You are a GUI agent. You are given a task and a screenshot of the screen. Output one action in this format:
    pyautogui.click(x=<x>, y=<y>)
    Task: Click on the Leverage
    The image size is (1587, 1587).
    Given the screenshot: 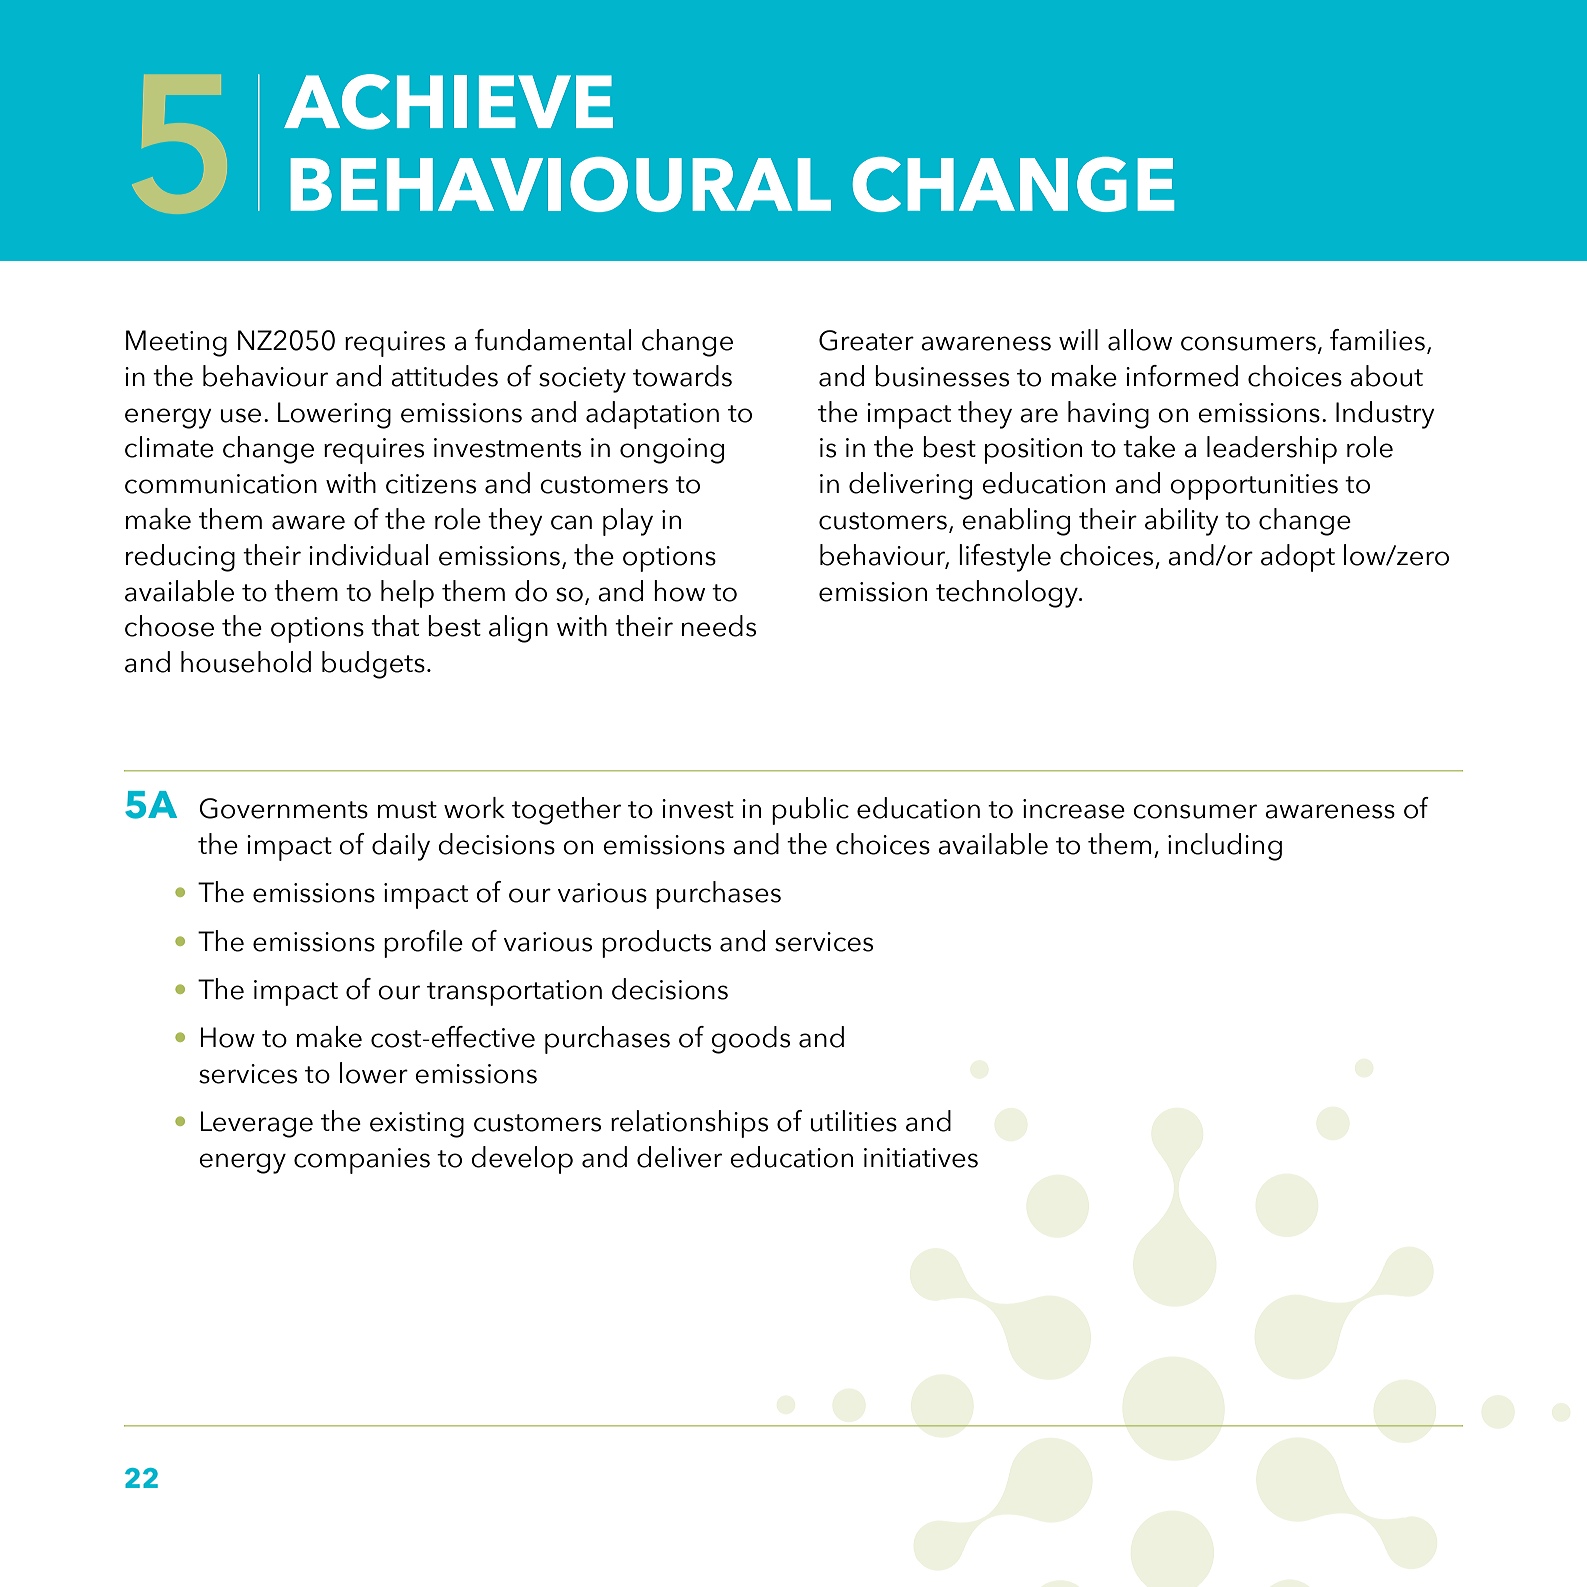 What is the action you would take?
    pyautogui.click(x=256, y=1124)
